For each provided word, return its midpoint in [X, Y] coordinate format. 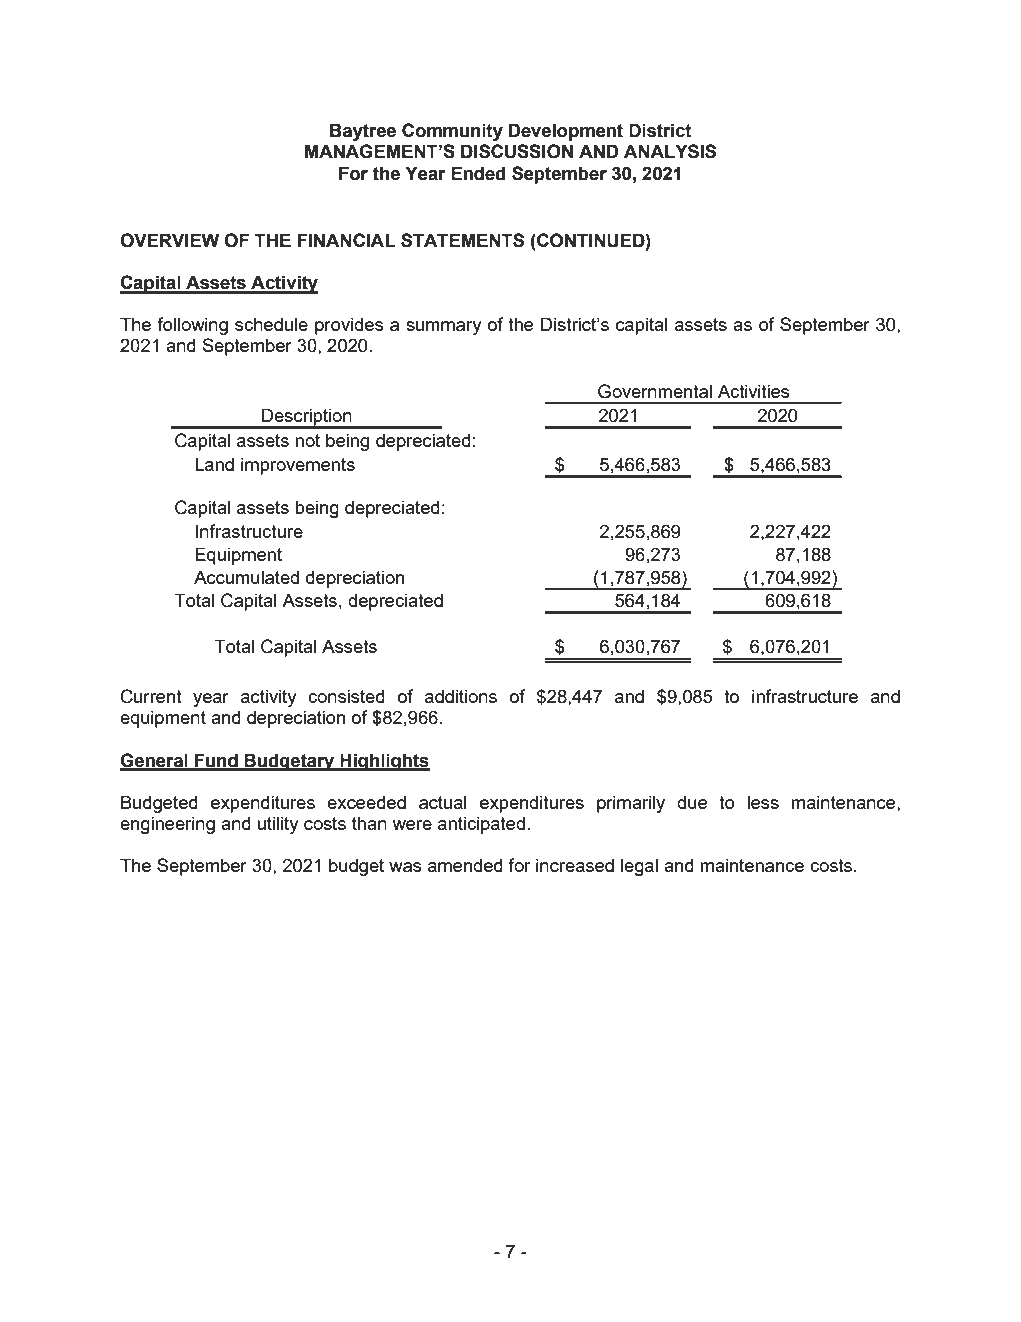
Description [307, 418]
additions [461, 696]
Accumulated [246, 577]
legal [639, 867]
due [692, 802]
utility [278, 825]
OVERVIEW [169, 240]
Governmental [655, 391]
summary [444, 328]
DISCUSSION [517, 151]
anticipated [481, 825]
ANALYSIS [670, 151]
